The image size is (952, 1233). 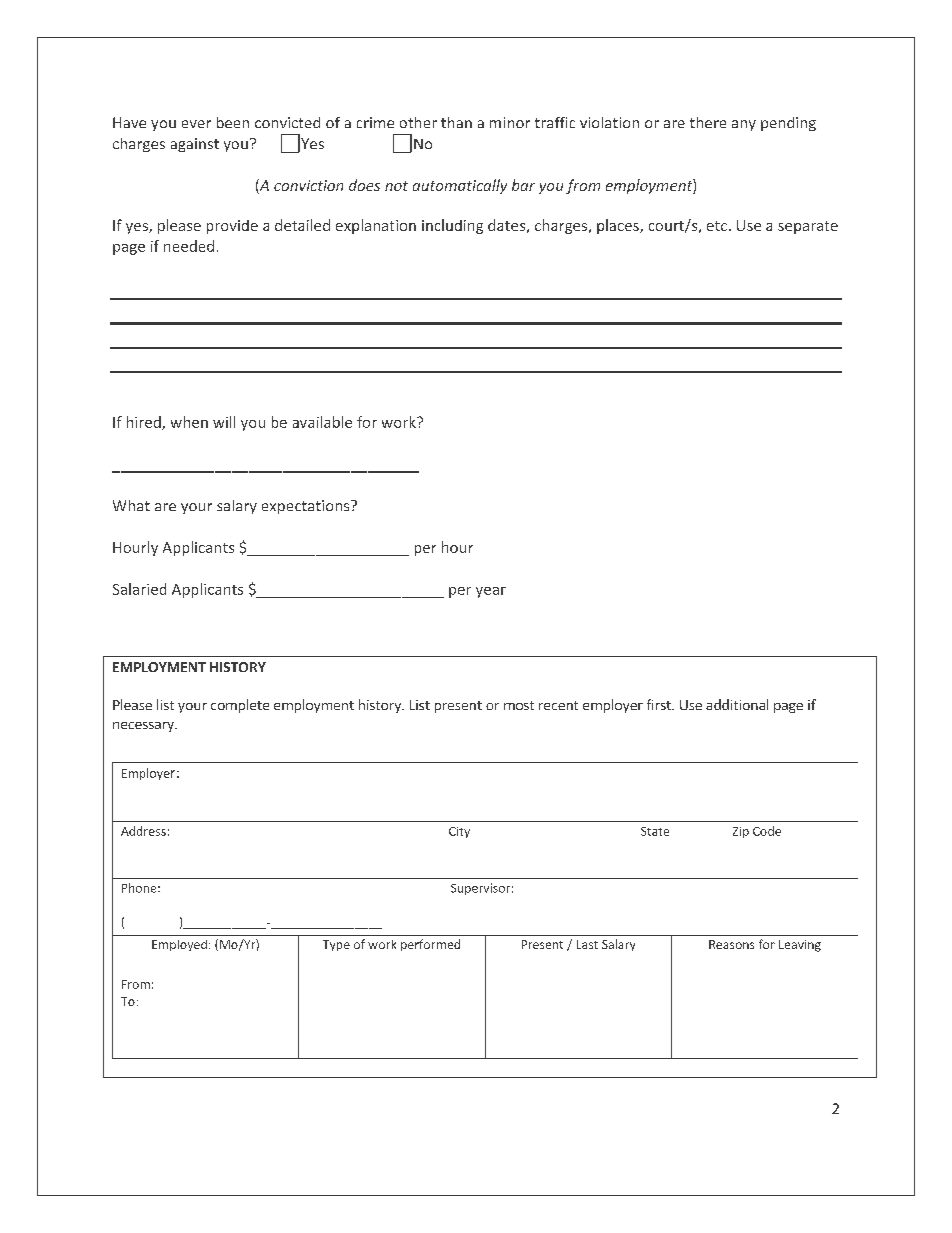 What do you see at coordinates (717, 226) in the screenshot?
I see `etc` at bounding box center [717, 226].
